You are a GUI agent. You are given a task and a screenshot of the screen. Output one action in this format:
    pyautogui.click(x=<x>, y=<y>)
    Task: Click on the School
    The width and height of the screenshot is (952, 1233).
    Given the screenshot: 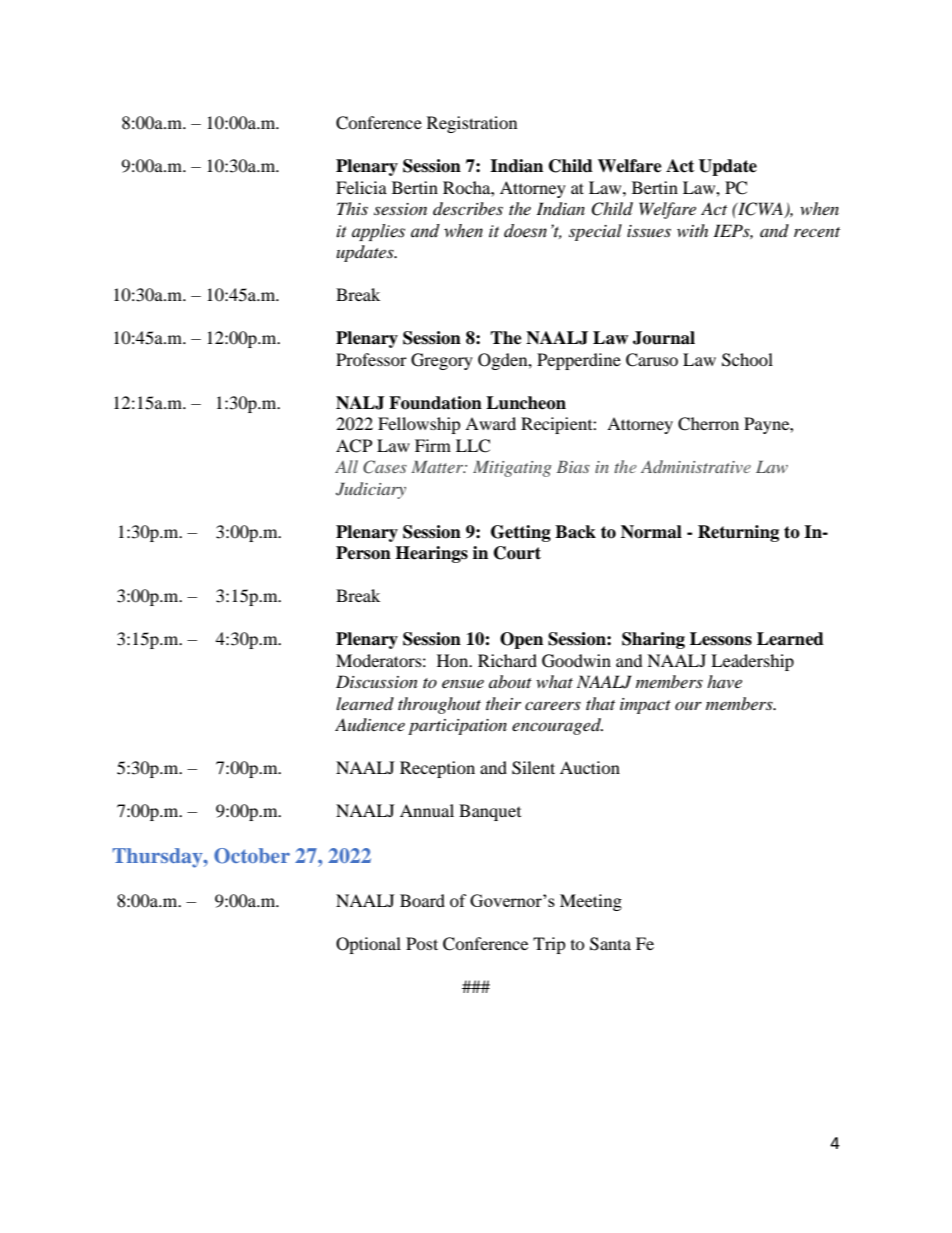 What is the action you would take?
    pyautogui.click(x=747, y=360)
